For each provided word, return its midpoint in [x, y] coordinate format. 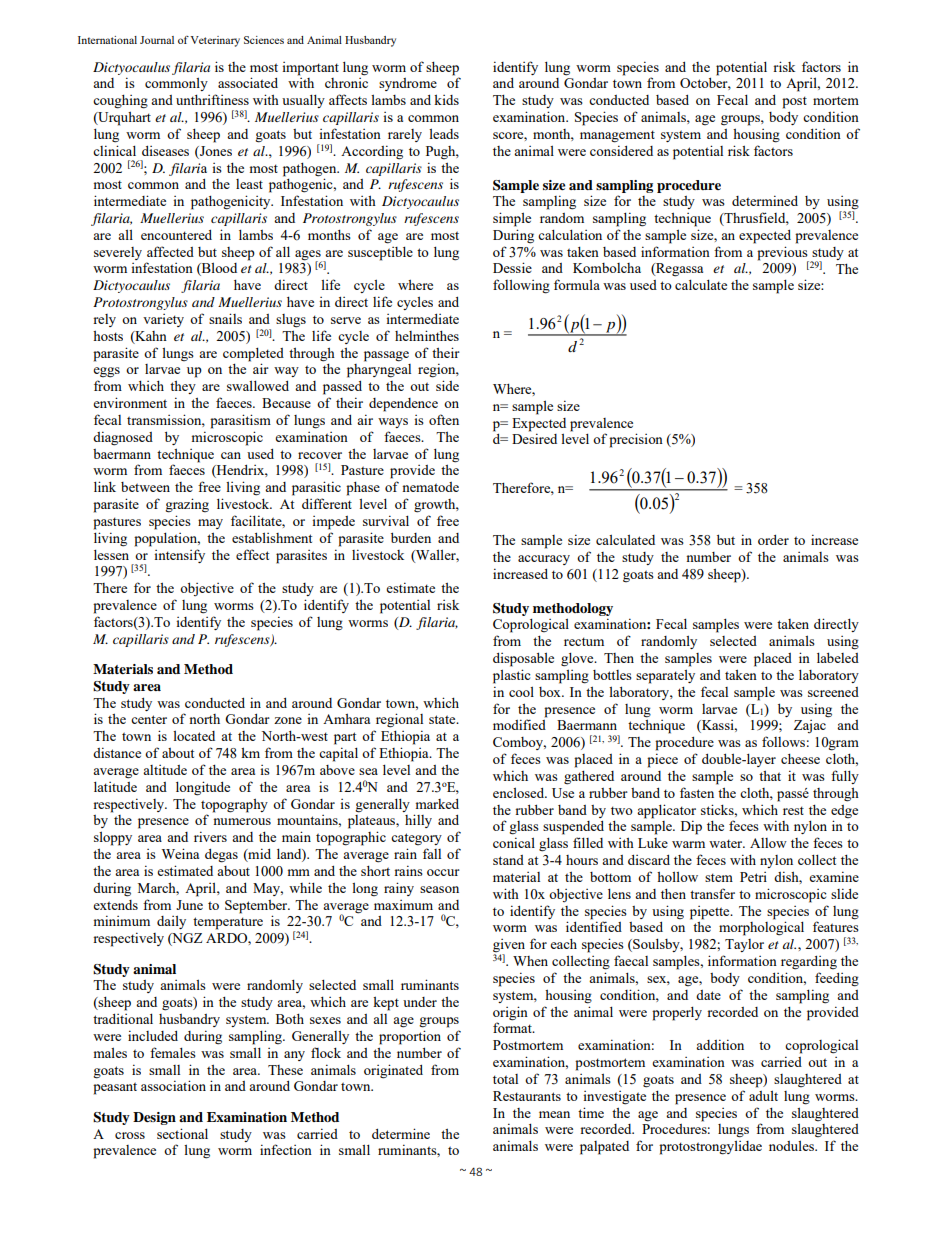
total [505, 1079]
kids [446, 99]
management [617, 136]
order [773, 540]
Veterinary [215, 41]
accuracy [544, 560]
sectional [182, 1133]
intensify [179, 556]
